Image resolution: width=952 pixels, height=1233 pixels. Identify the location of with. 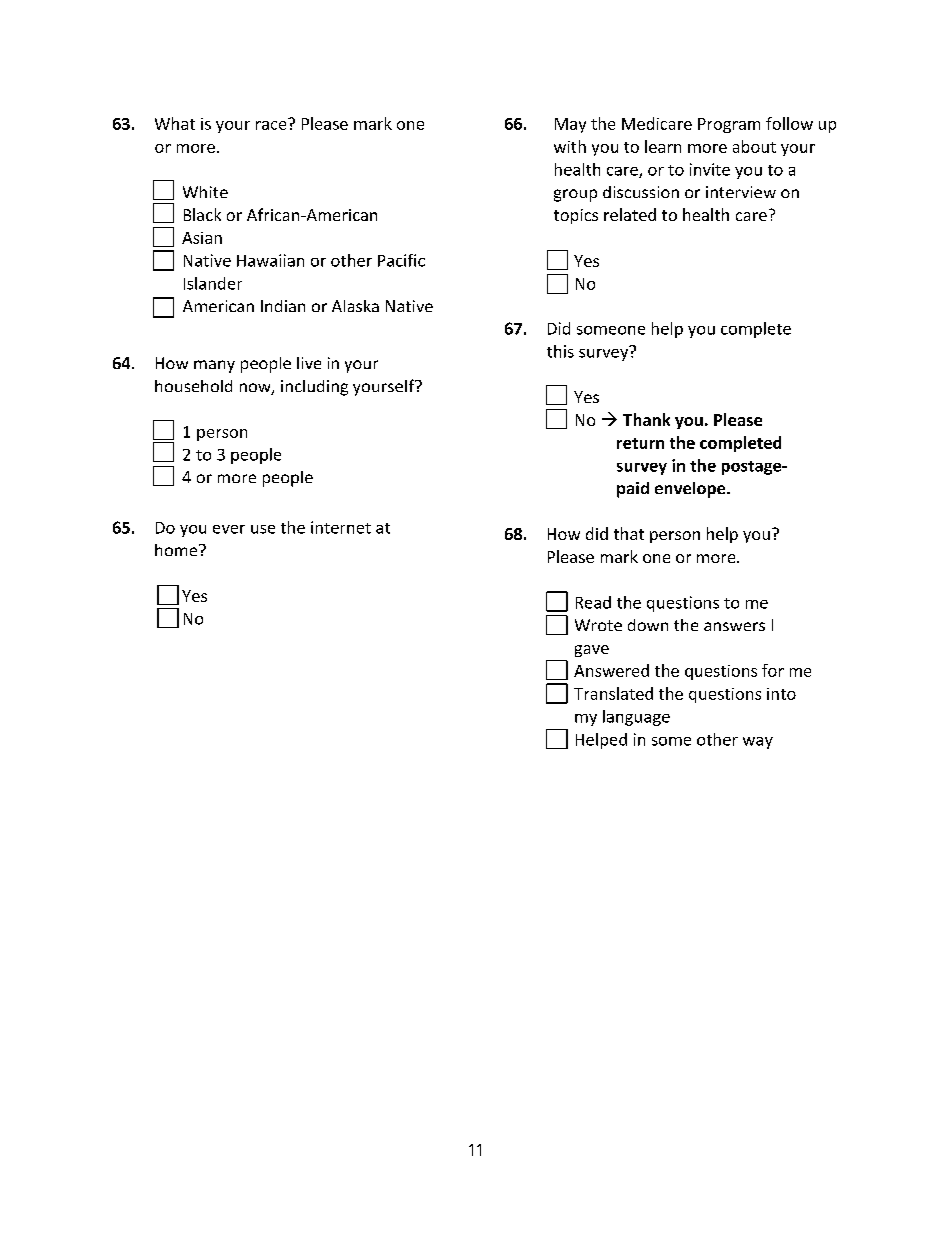
(570, 146).
